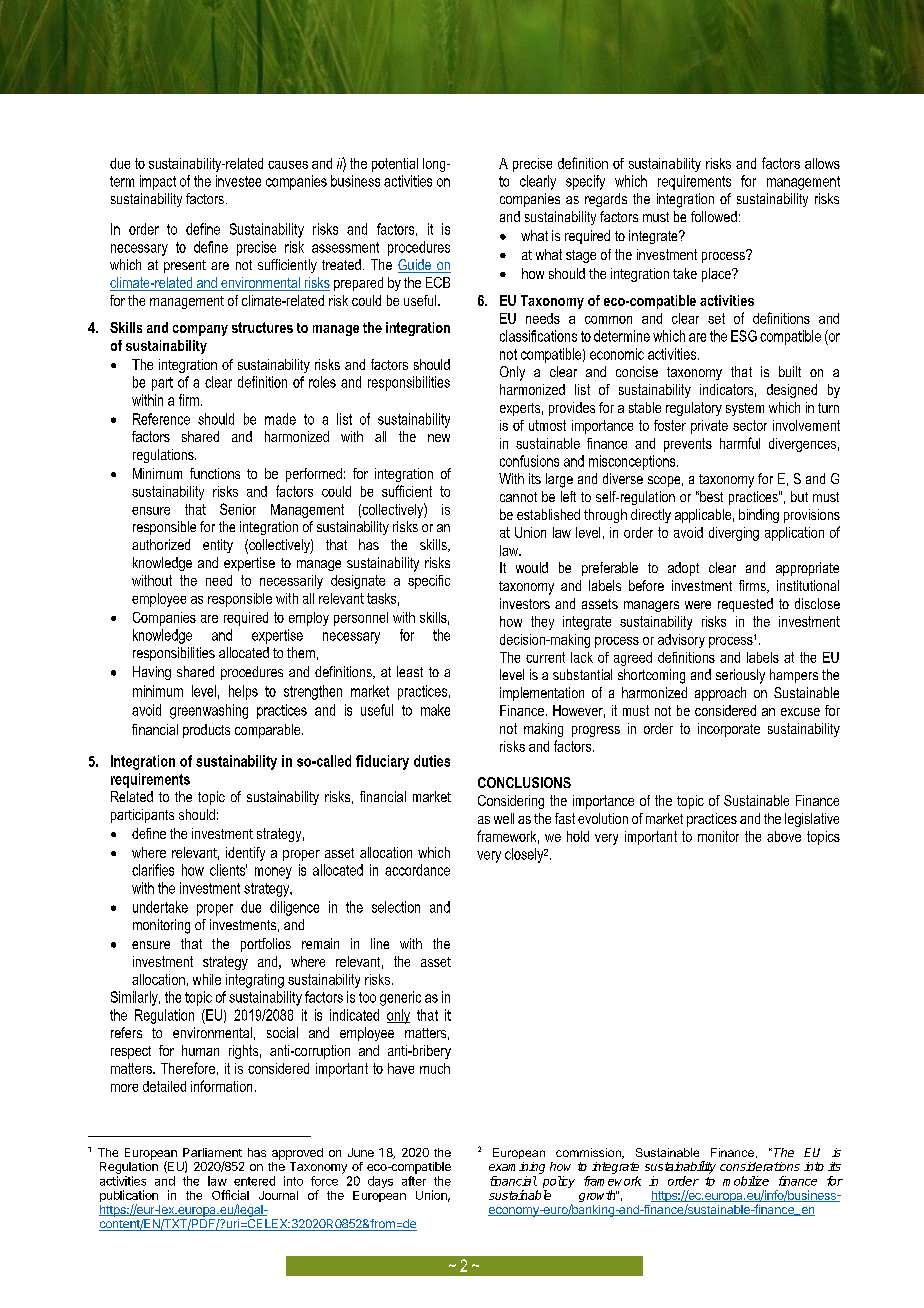  I want to click on selection, so click(396, 907).
